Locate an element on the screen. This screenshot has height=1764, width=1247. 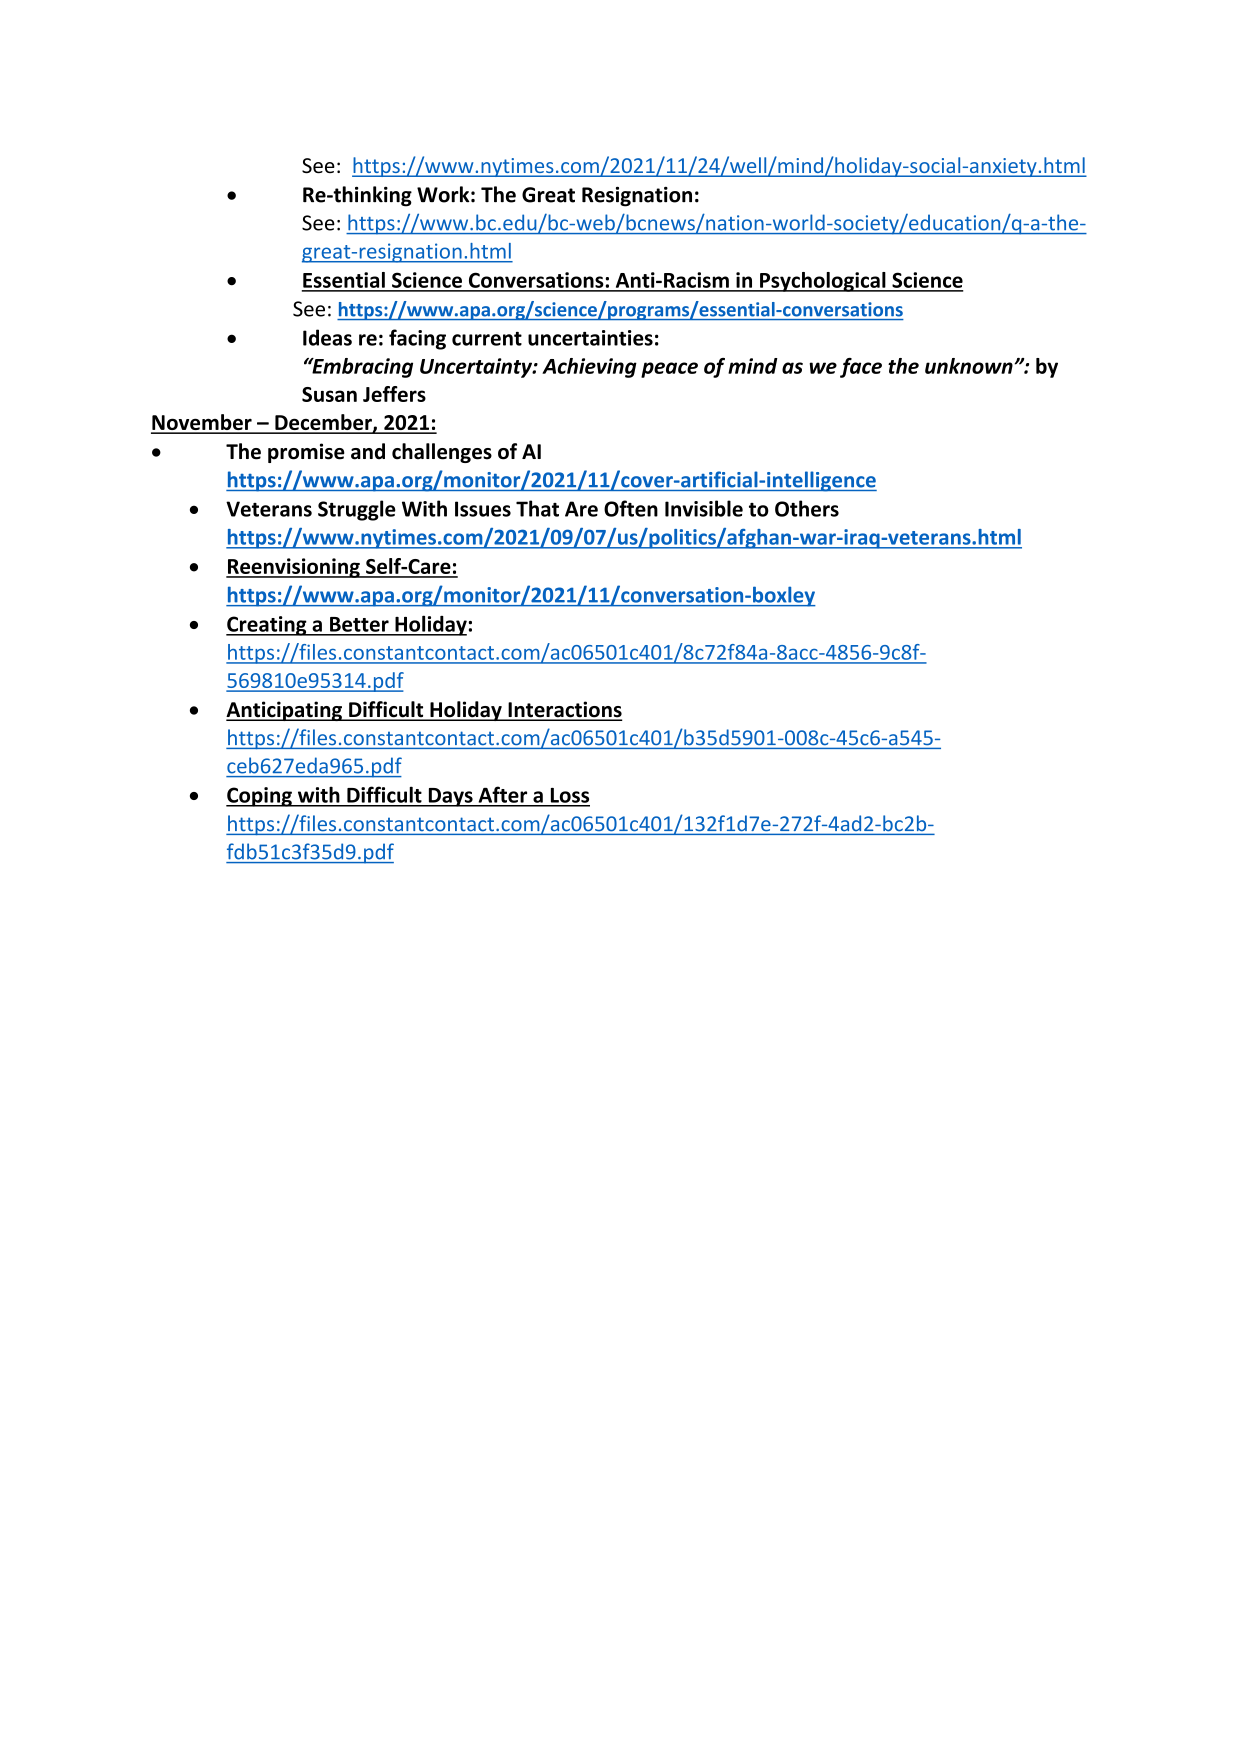
Often is located at coordinates (631, 508).
